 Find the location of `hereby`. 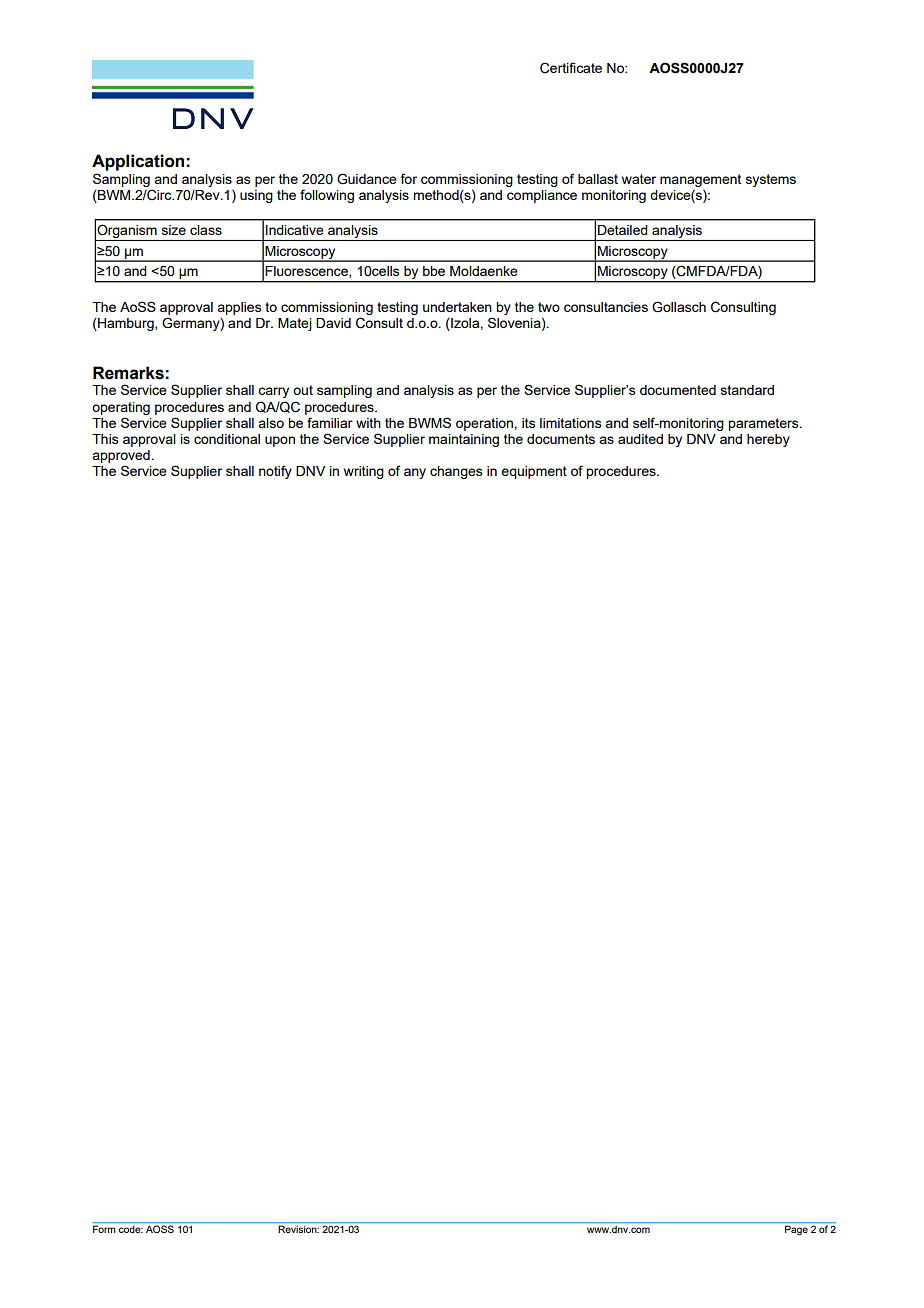

hereby is located at coordinates (768, 440).
